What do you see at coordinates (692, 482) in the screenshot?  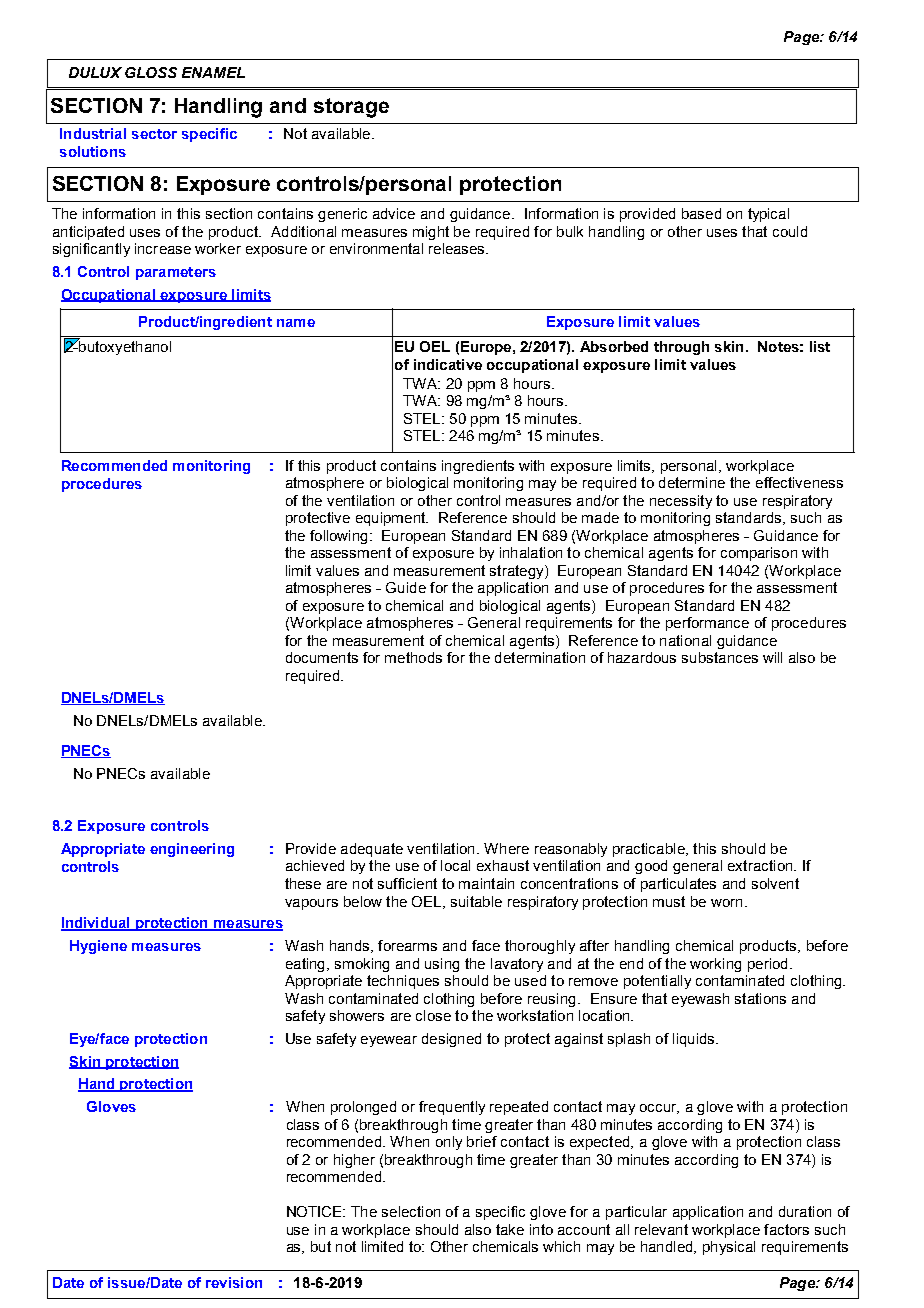 I see `determine` at bounding box center [692, 482].
